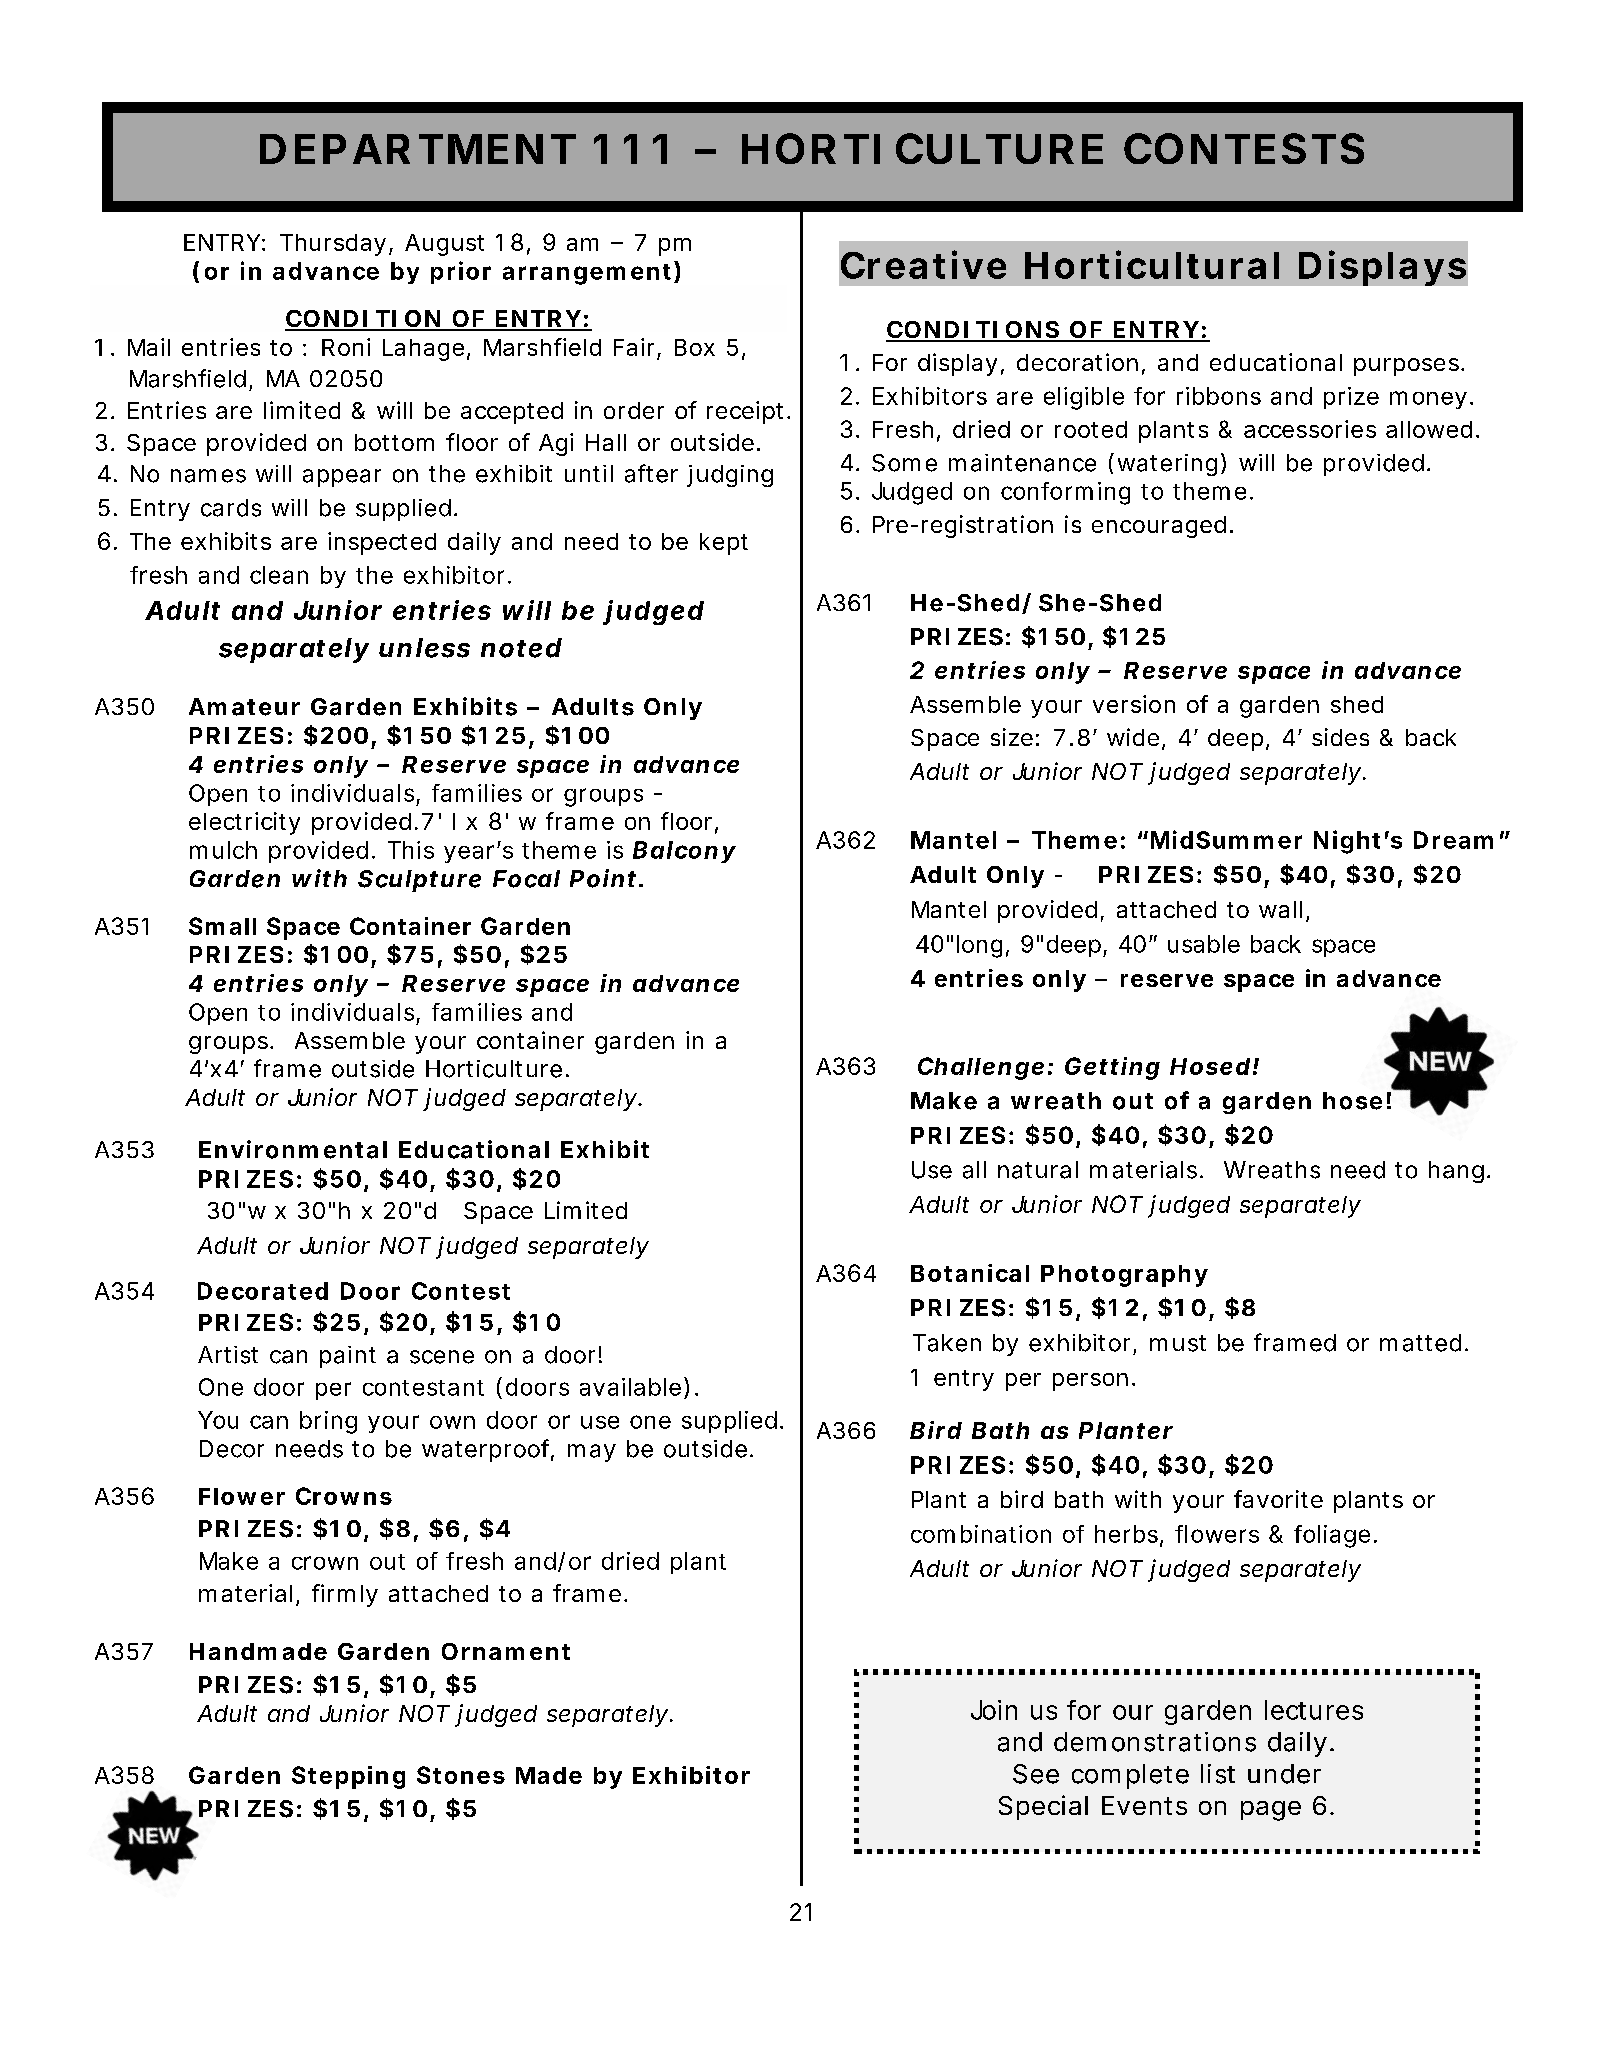 Image resolution: width=1599 pixels, height=2069 pixels. Describe the element at coordinates (1284, 1774) in the document. I see `under` at that location.
